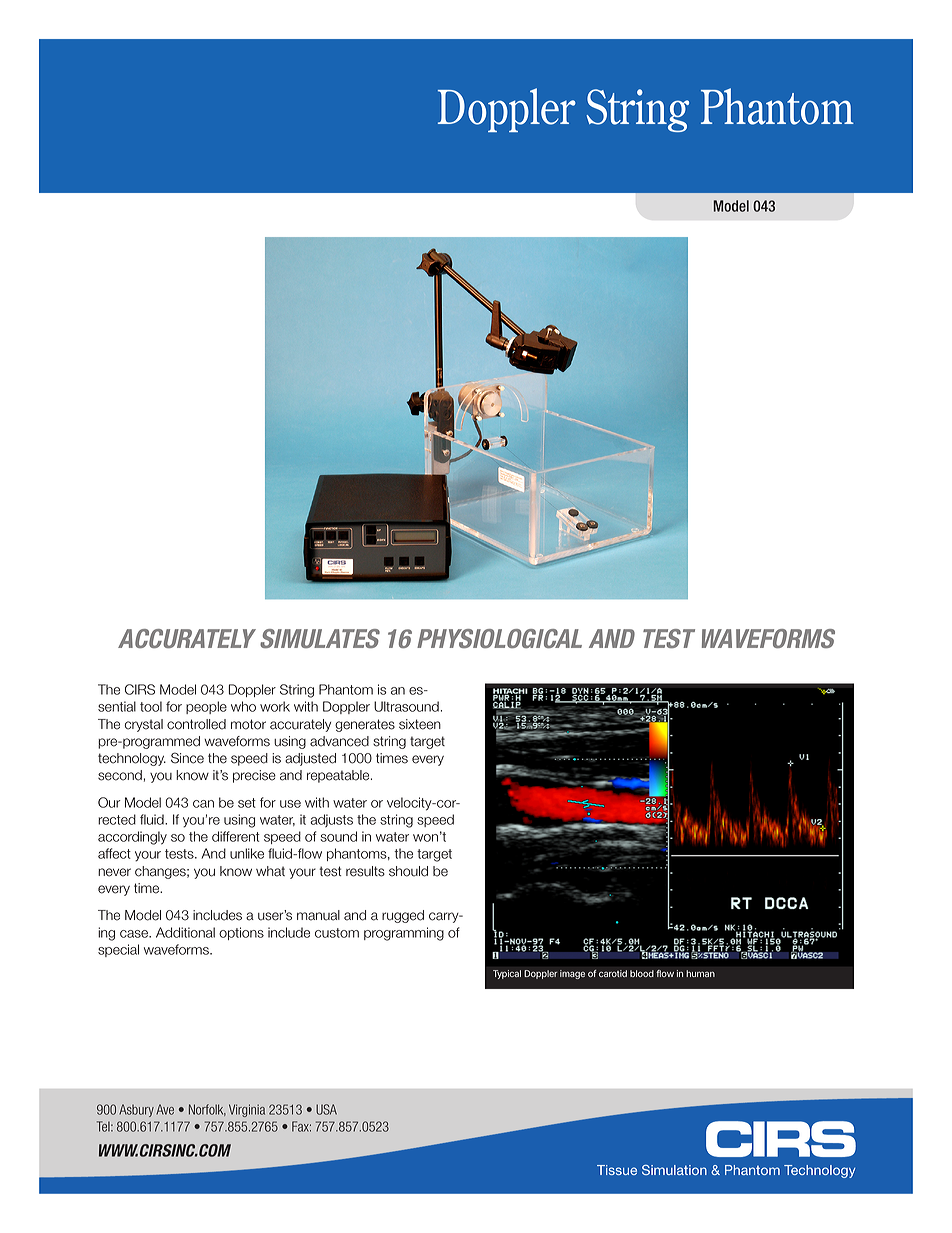 The height and width of the screenshot is (1233, 952). I want to click on should, so click(408, 871).
